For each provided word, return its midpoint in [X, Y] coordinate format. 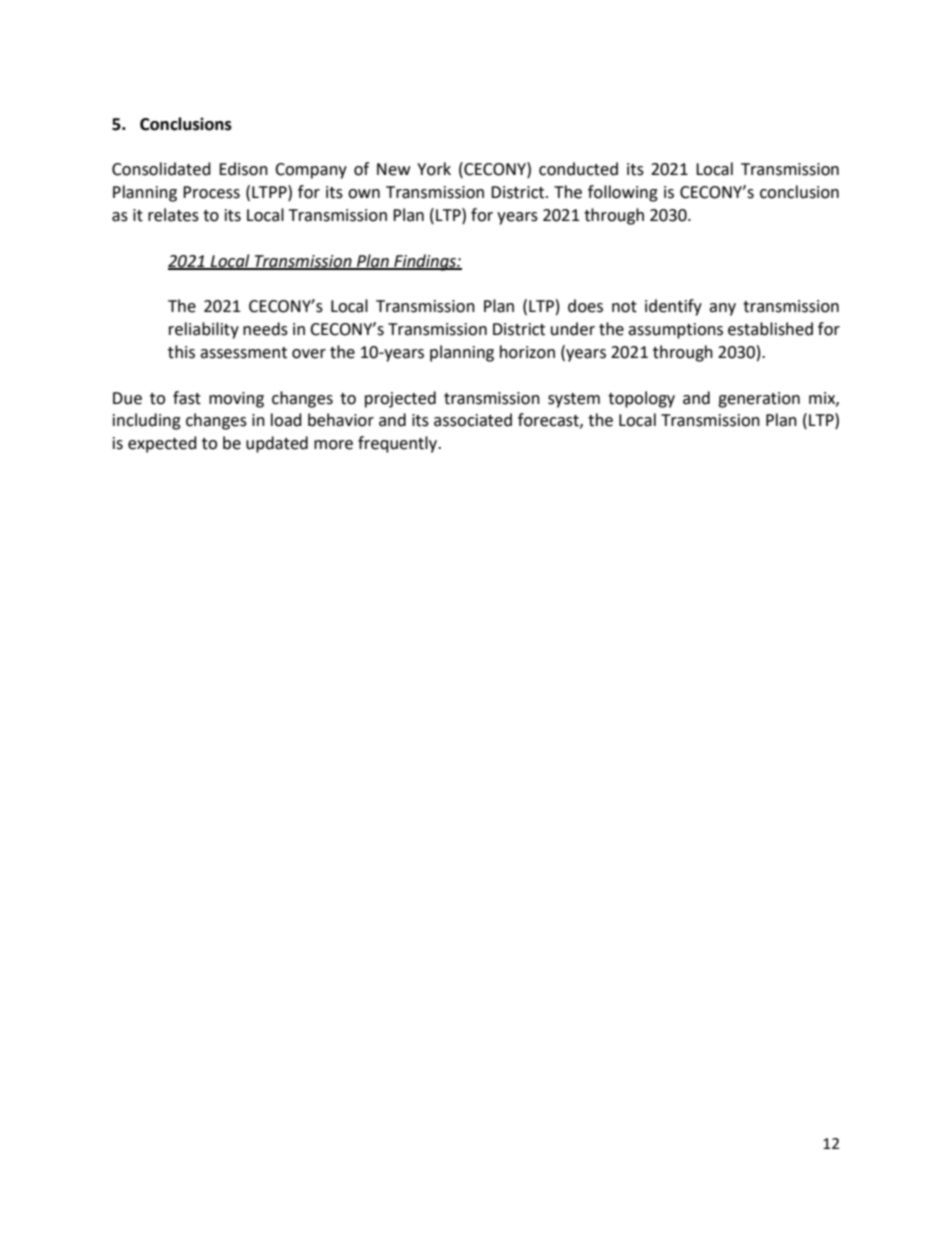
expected [162, 444]
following [623, 193]
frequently [399, 444]
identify [673, 307]
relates [173, 215]
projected [400, 399]
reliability [204, 330]
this [181, 352]
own [364, 194]
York [434, 169]
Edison [243, 169]
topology [641, 399]
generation [759, 400]
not [624, 307]
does [585, 306]
